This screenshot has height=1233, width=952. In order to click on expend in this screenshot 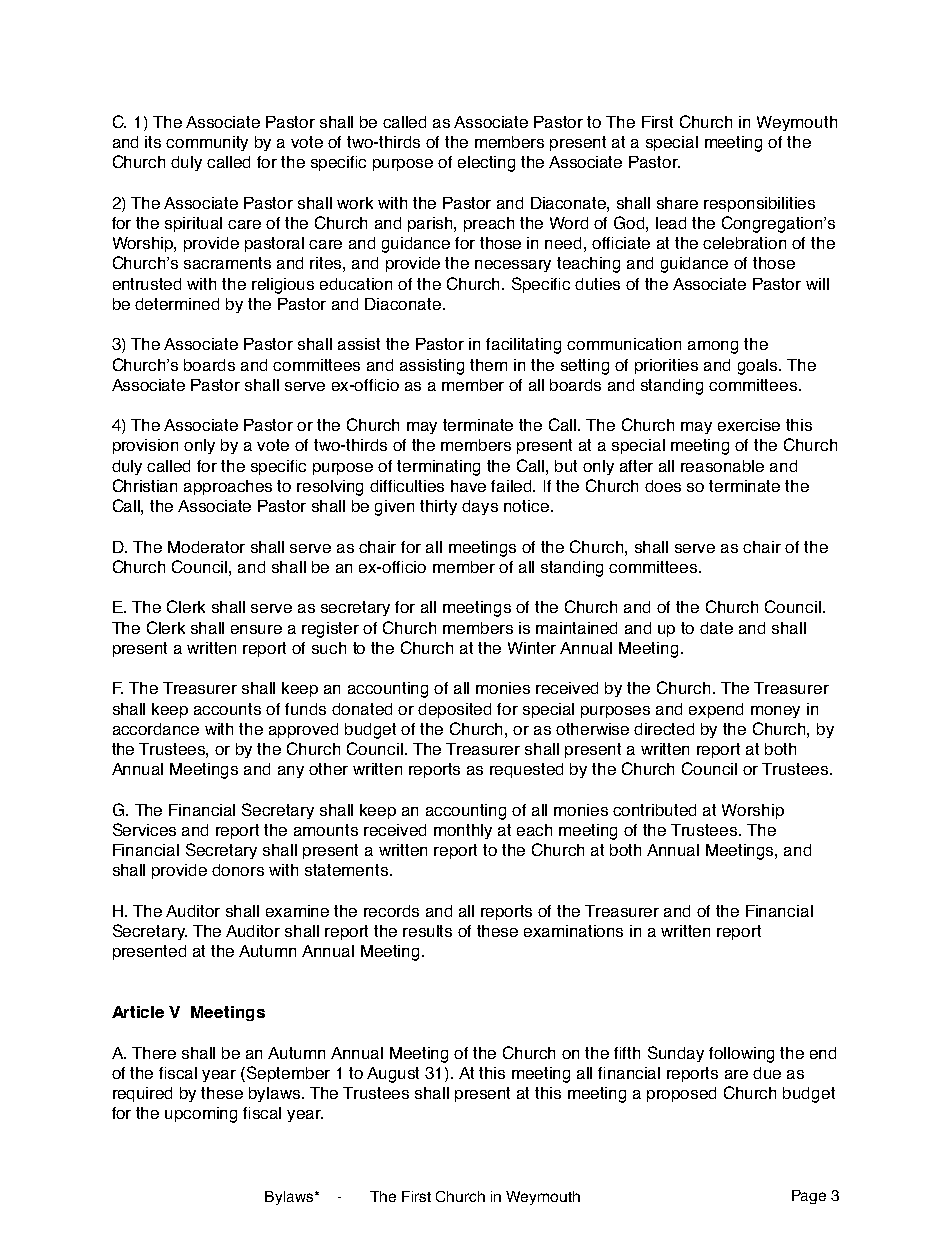, I will do `click(716, 710)`.
